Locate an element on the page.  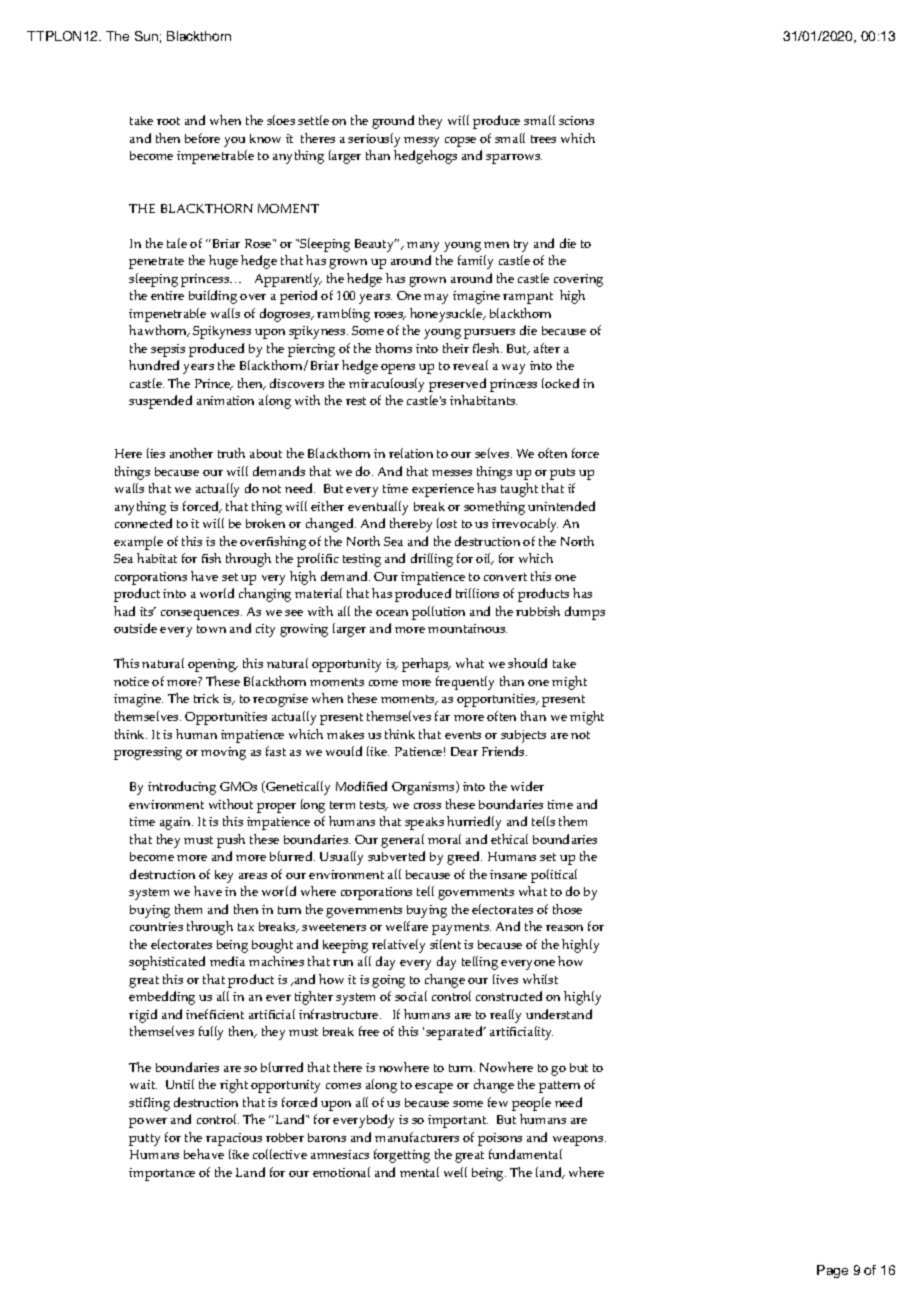
trees is located at coordinates (543, 139).
